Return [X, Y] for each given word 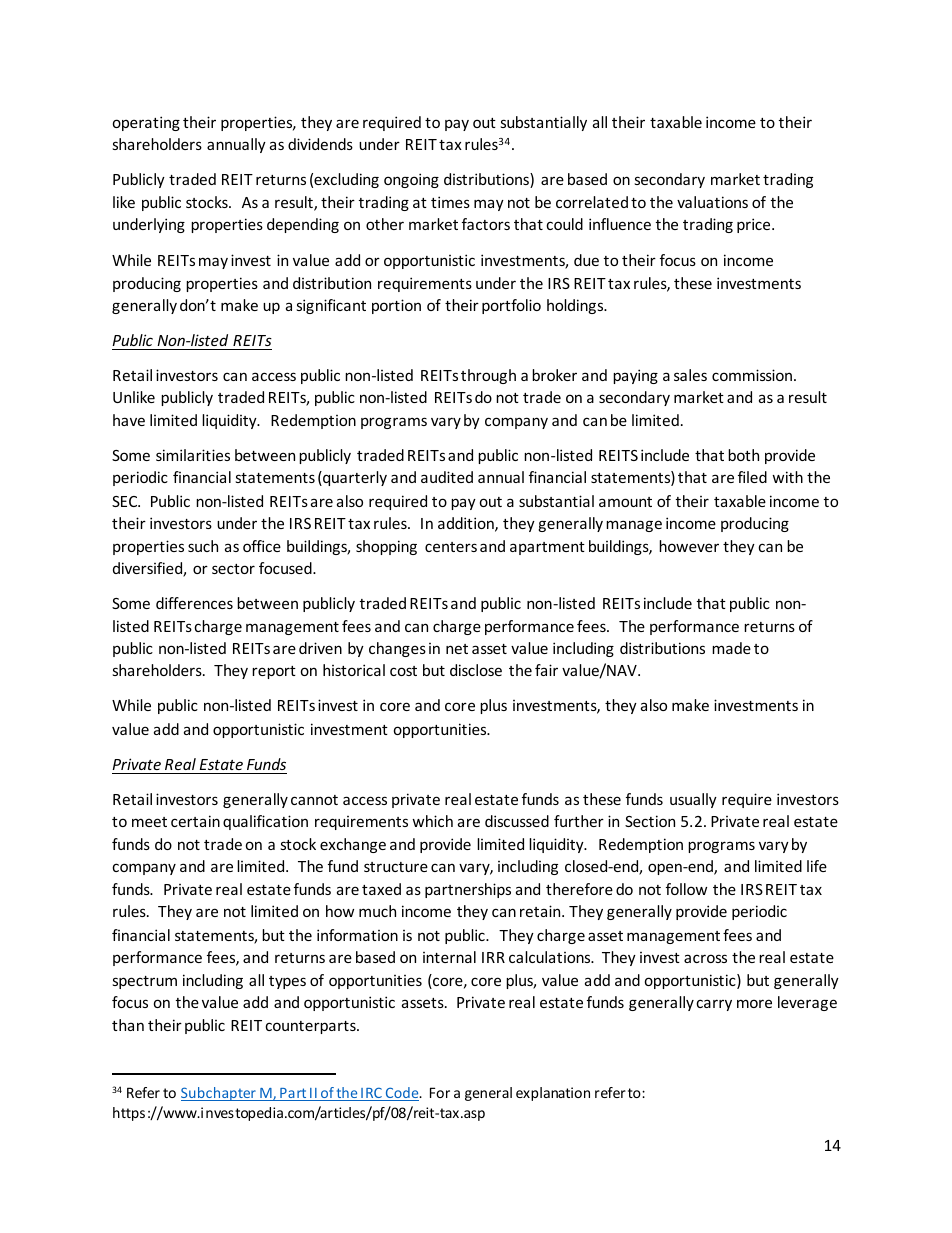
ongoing [411, 180]
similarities [193, 455]
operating [146, 123]
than [128, 1025]
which [432, 821]
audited [447, 477]
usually [693, 800]
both [743, 455]
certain [195, 821]
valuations [712, 202]
